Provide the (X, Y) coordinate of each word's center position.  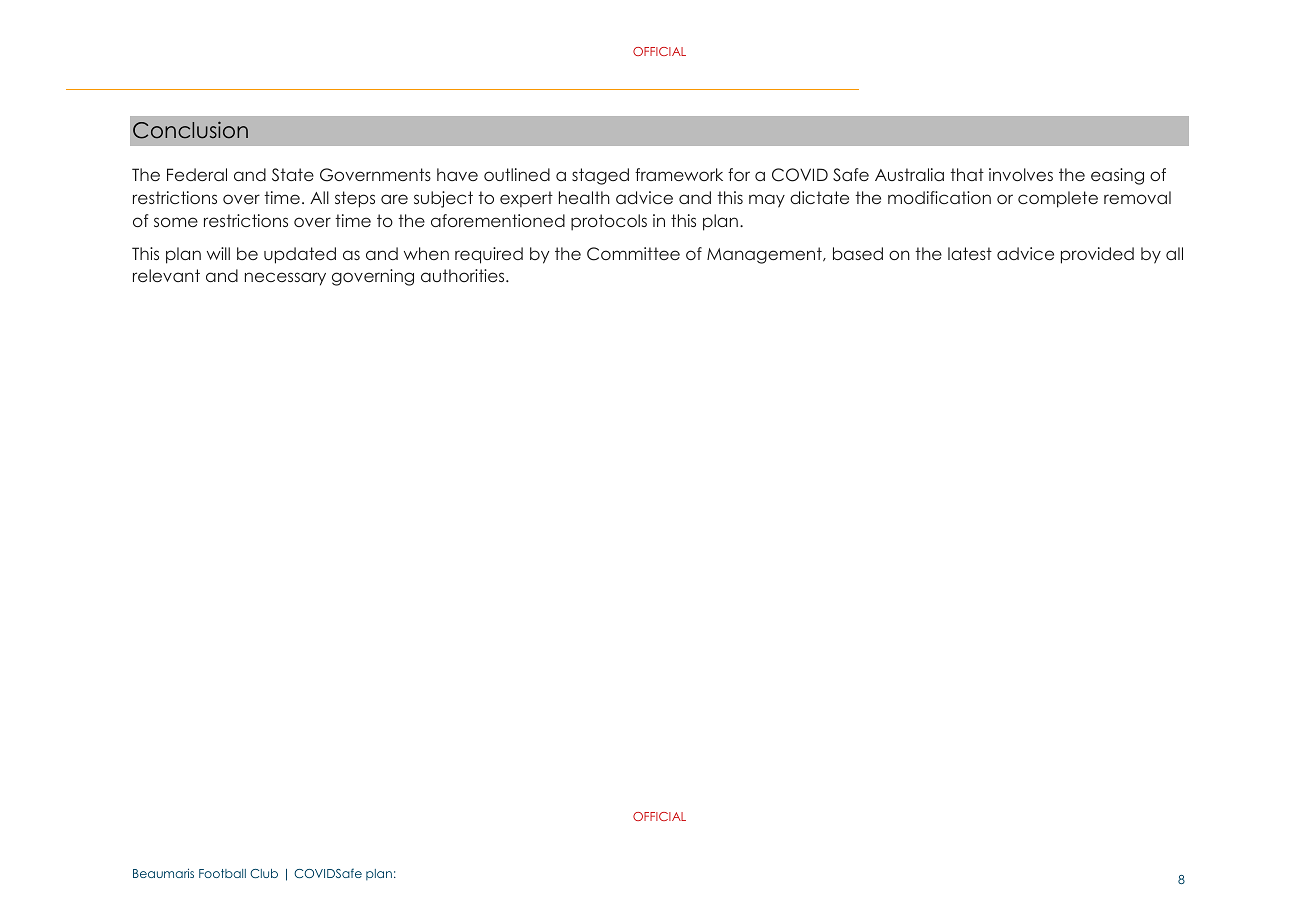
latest (970, 253)
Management (765, 255)
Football (222, 873)
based (858, 253)
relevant (166, 275)
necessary (285, 279)
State (293, 175)
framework (679, 174)
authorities (464, 275)
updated (300, 255)
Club (264, 873)
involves (1021, 174)
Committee (633, 254)
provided (1097, 255)
